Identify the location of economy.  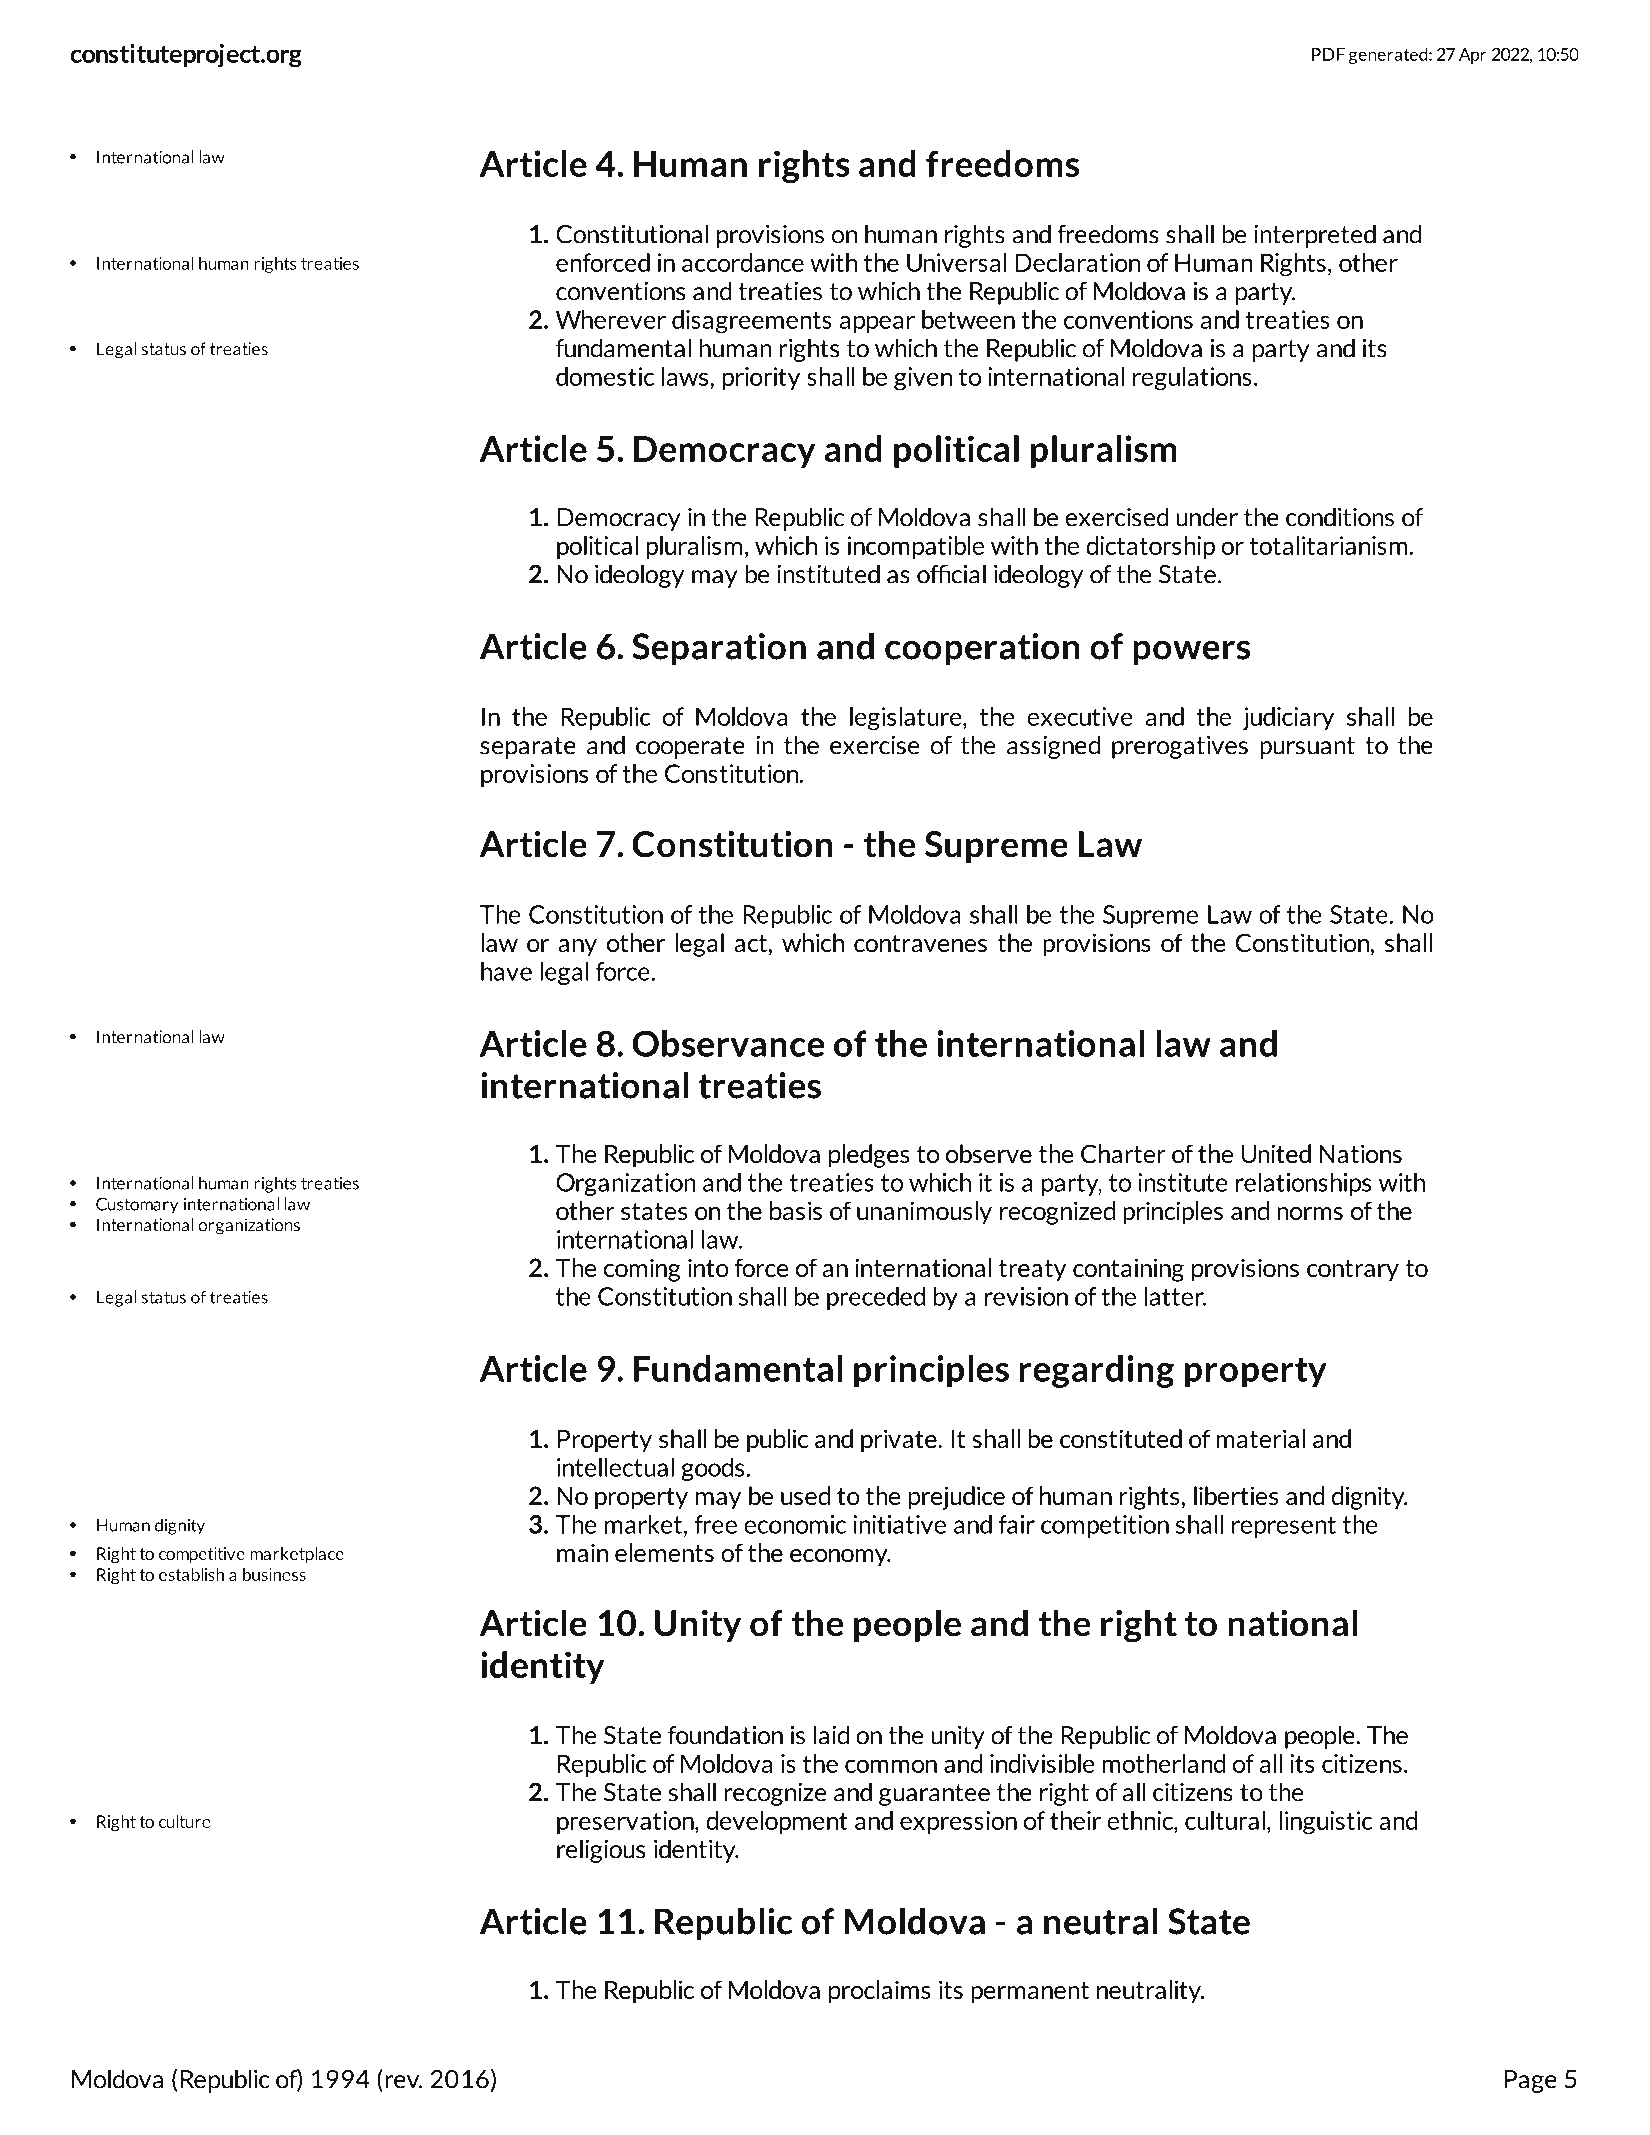
(840, 1558).
